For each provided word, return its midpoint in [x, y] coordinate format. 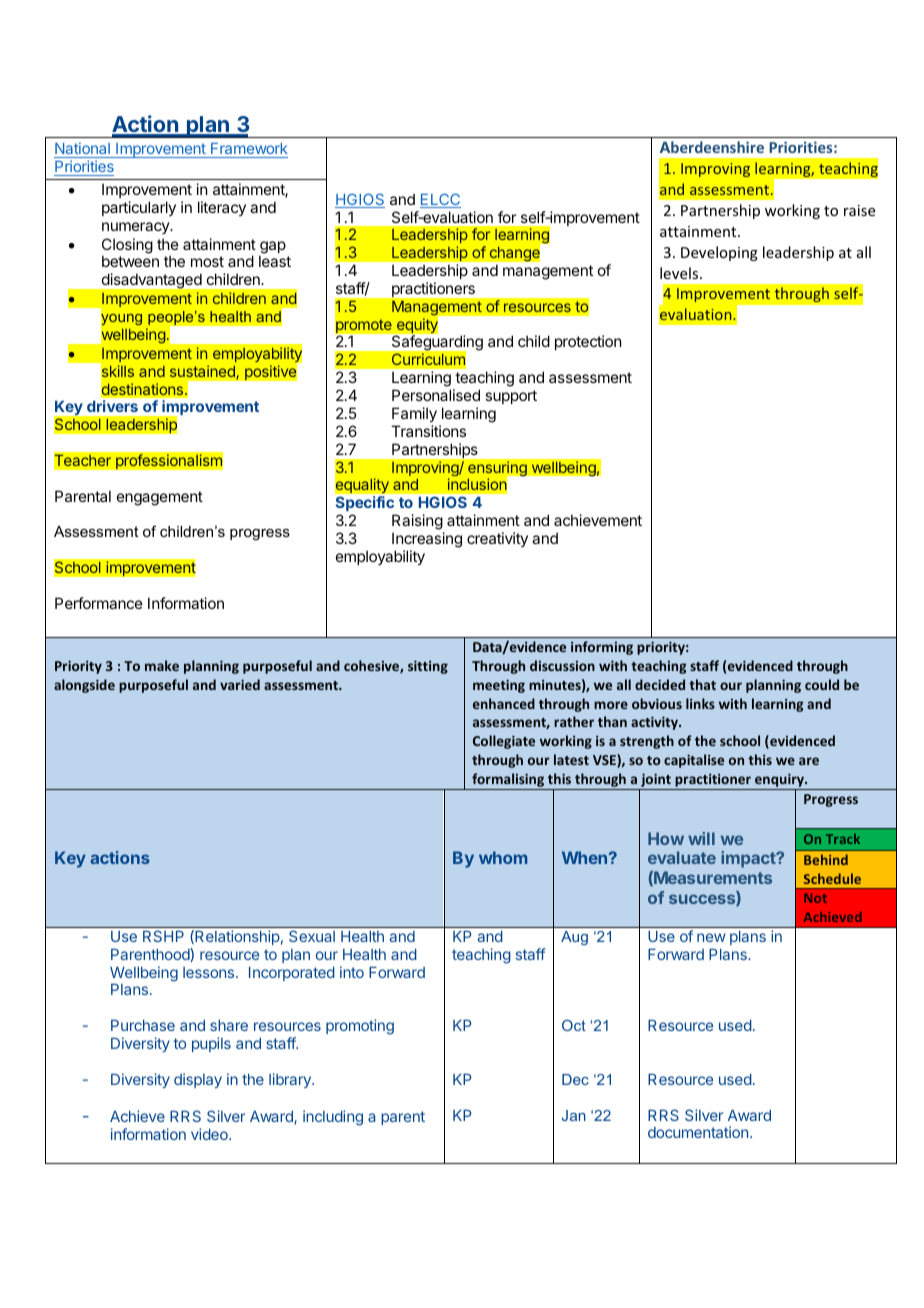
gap [272, 248]
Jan [574, 1115]
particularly [139, 208]
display [198, 1080]
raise [859, 210]
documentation [699, 1132]
